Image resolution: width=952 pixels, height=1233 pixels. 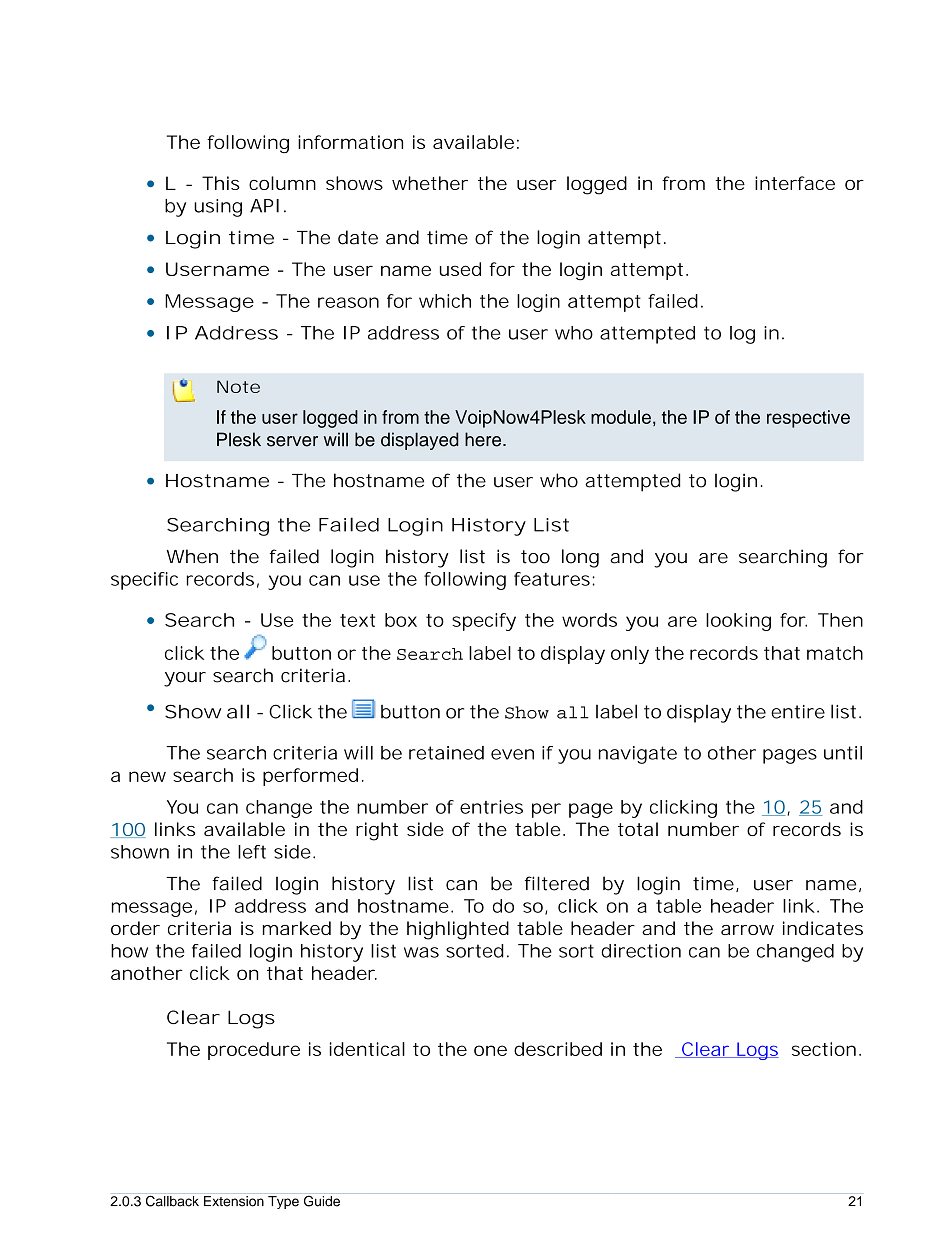 I want to click on entire, so click(x=798, y=712).
